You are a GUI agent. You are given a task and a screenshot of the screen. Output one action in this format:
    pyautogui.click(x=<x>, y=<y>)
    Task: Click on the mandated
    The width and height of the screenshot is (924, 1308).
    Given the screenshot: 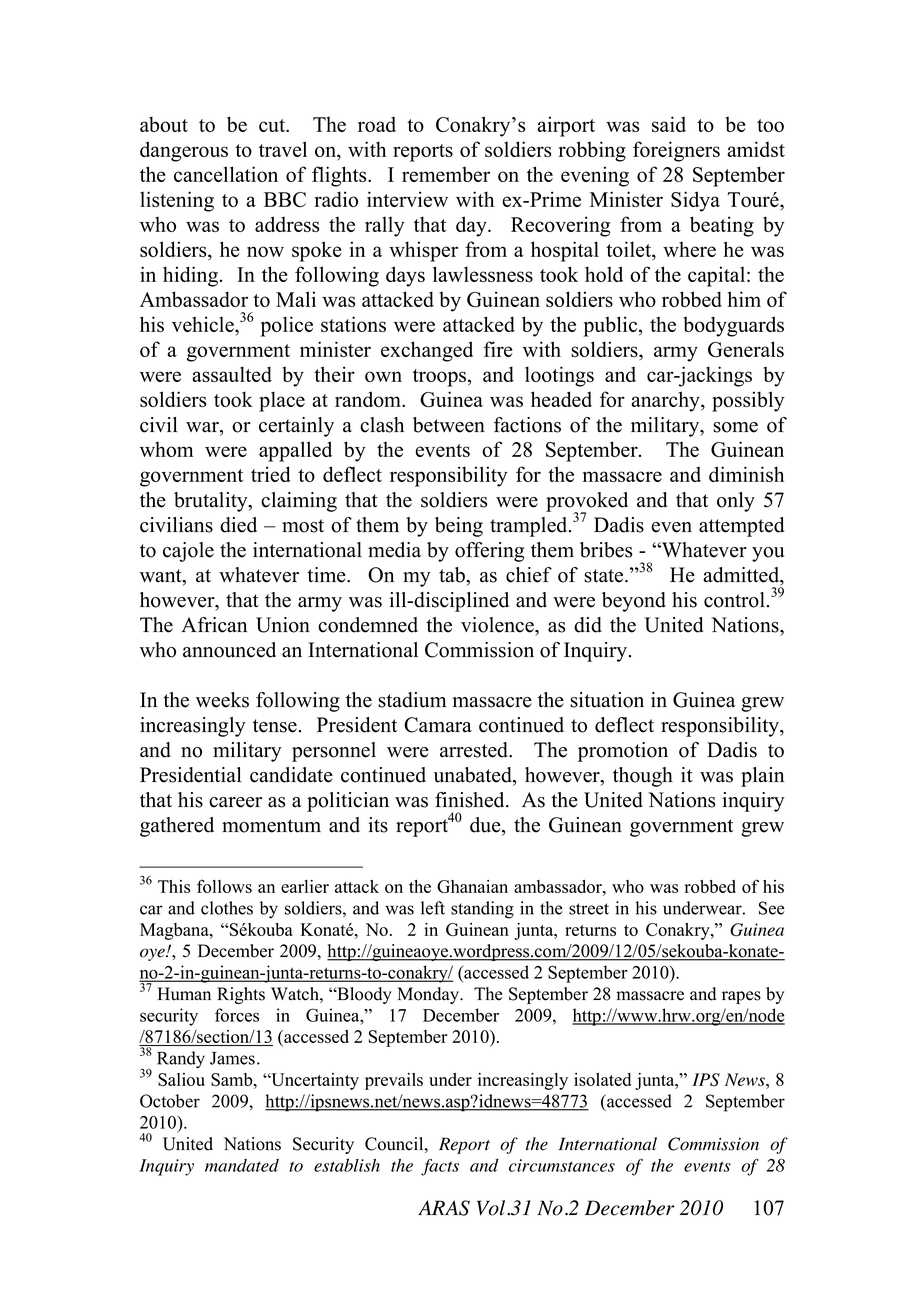 What is the action you would take?
    pyautogui.click(x=242, y=1165)
